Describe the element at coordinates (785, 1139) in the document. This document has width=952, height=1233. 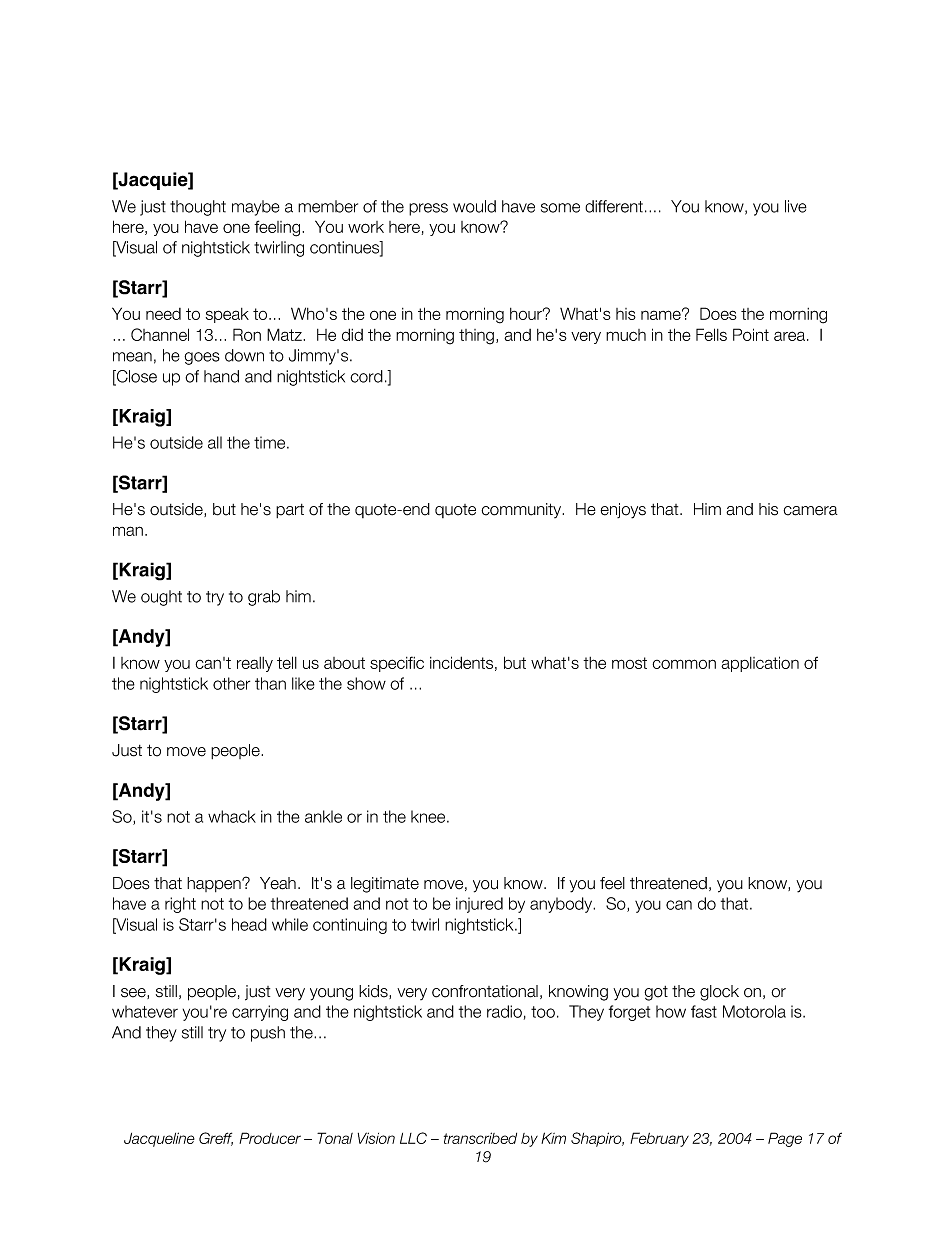
I see `Page` at that location.
